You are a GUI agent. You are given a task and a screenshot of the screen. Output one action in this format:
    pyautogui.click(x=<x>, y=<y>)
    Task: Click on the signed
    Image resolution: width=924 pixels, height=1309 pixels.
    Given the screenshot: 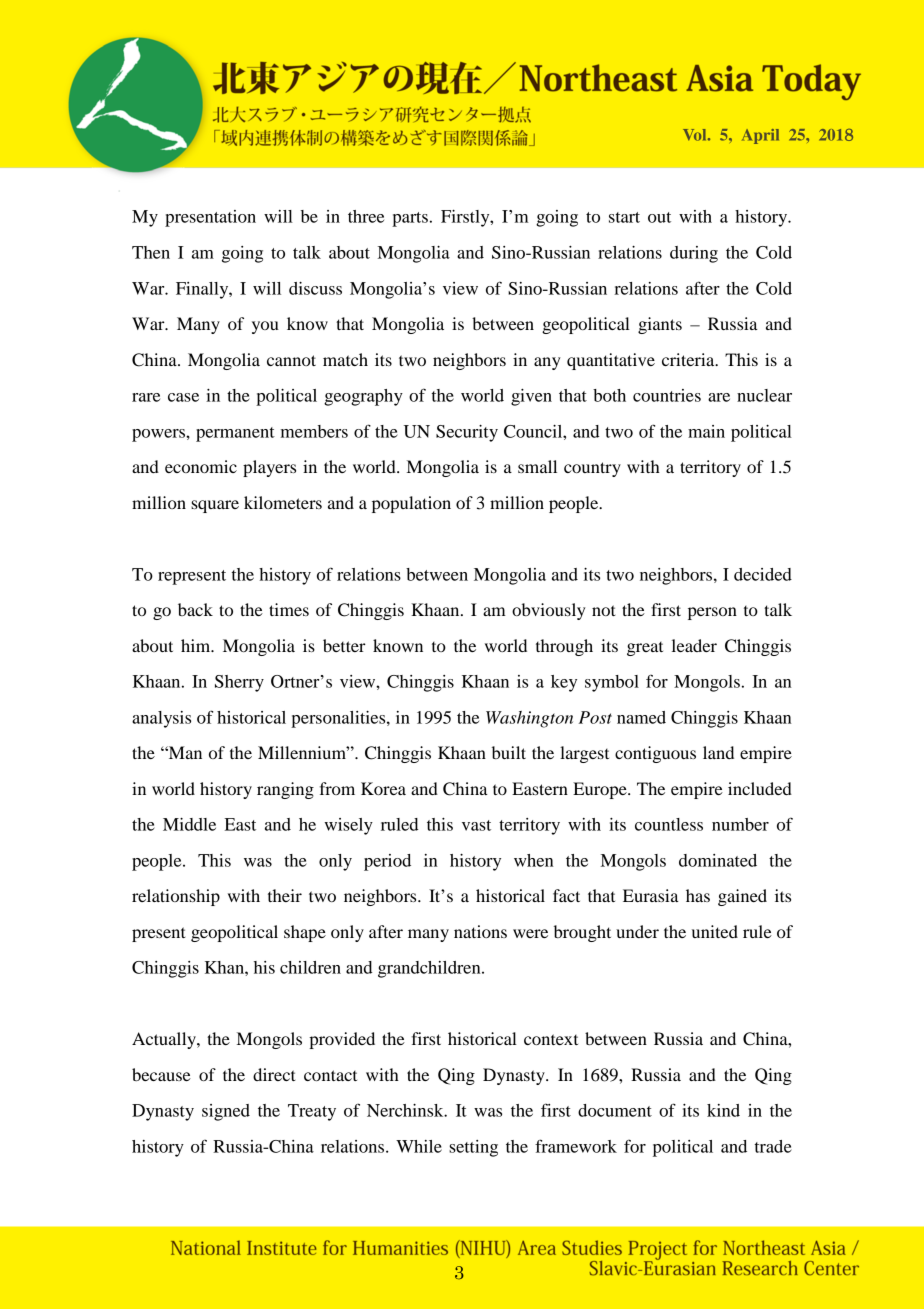 What is the action you would take?
    pyautogui.click(x=226, y=1112)
